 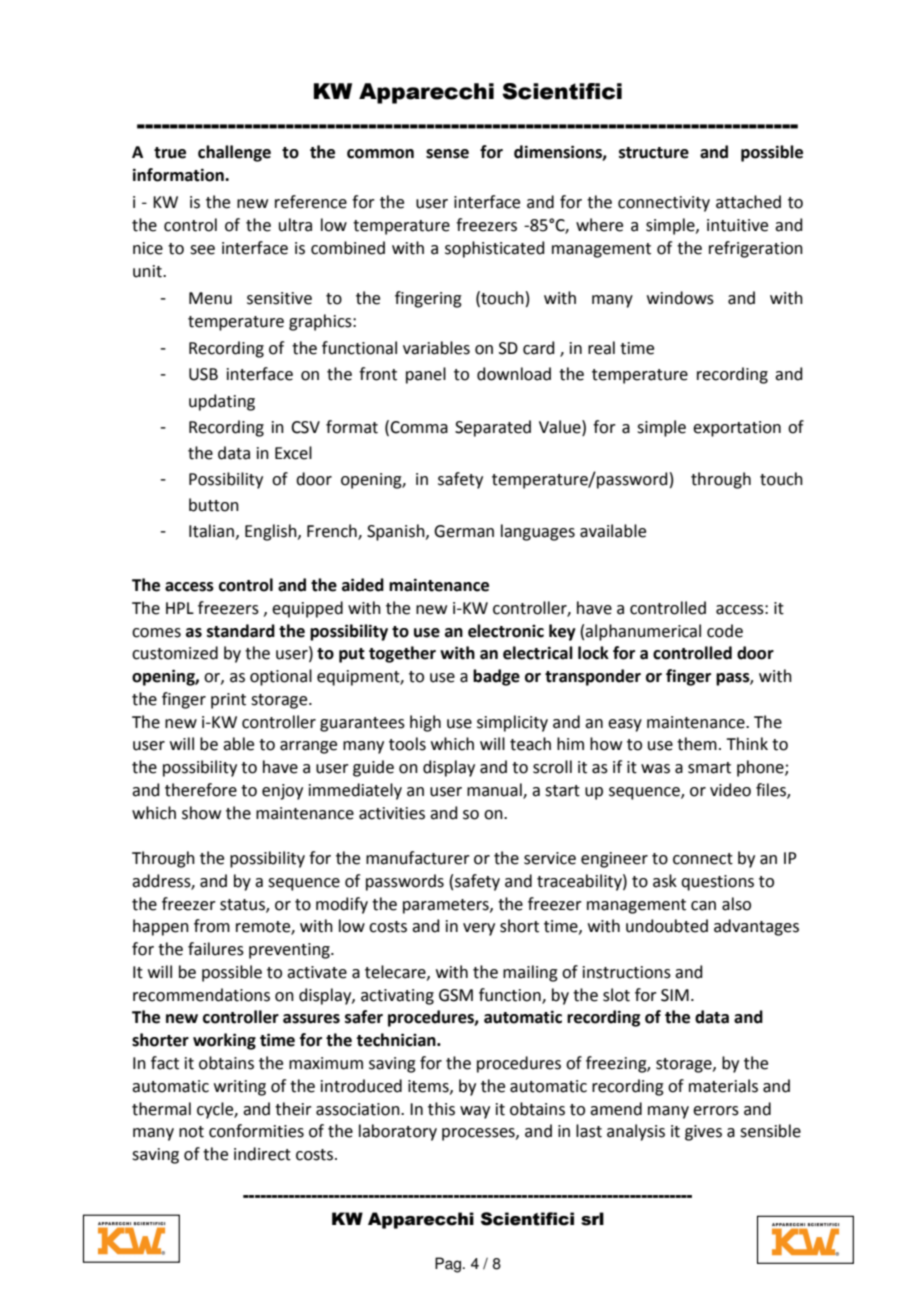 What do you see at coordinates (448, 1265) in the screenshot?
I see `Pag` at bounding box center [448, 1265].
